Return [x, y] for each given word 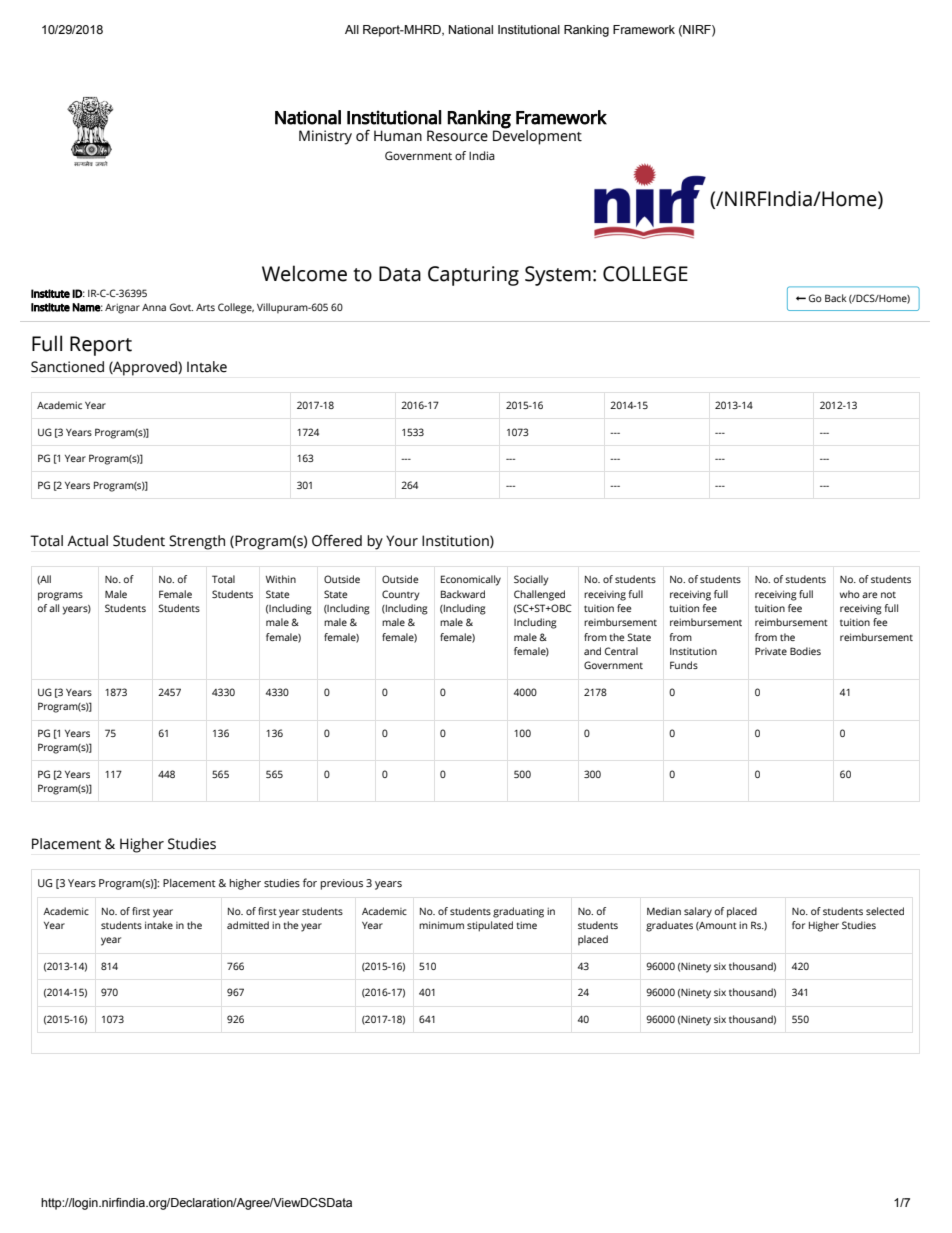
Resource [457, 136]
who [850, 594]
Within [281, 579]
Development [537, 136]
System [558, 276]
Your [402, 541]
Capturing [473, 276]
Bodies [805, 651]
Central [621, 651]
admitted [248, 925]
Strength [197, 542]
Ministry [325, 137]
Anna [154, 307]
